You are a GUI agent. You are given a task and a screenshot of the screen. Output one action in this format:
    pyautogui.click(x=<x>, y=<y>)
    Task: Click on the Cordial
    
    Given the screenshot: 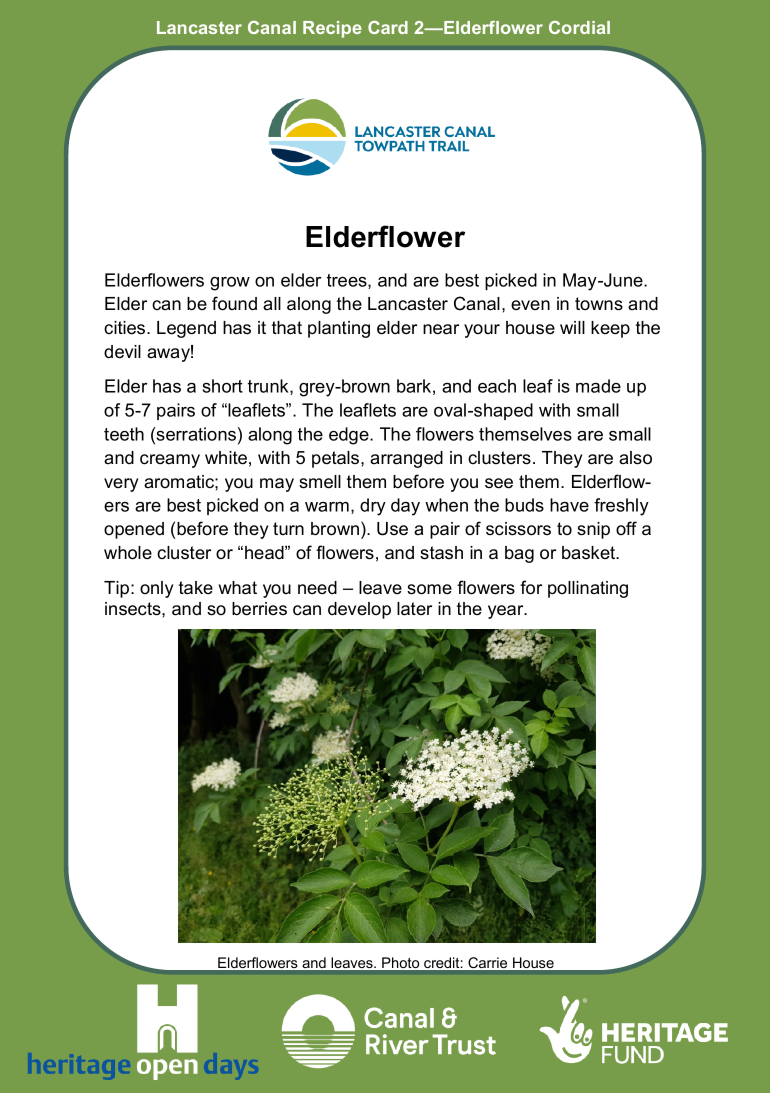 What is the action you would take?
    pyautogui.click(x=579, y=27)
